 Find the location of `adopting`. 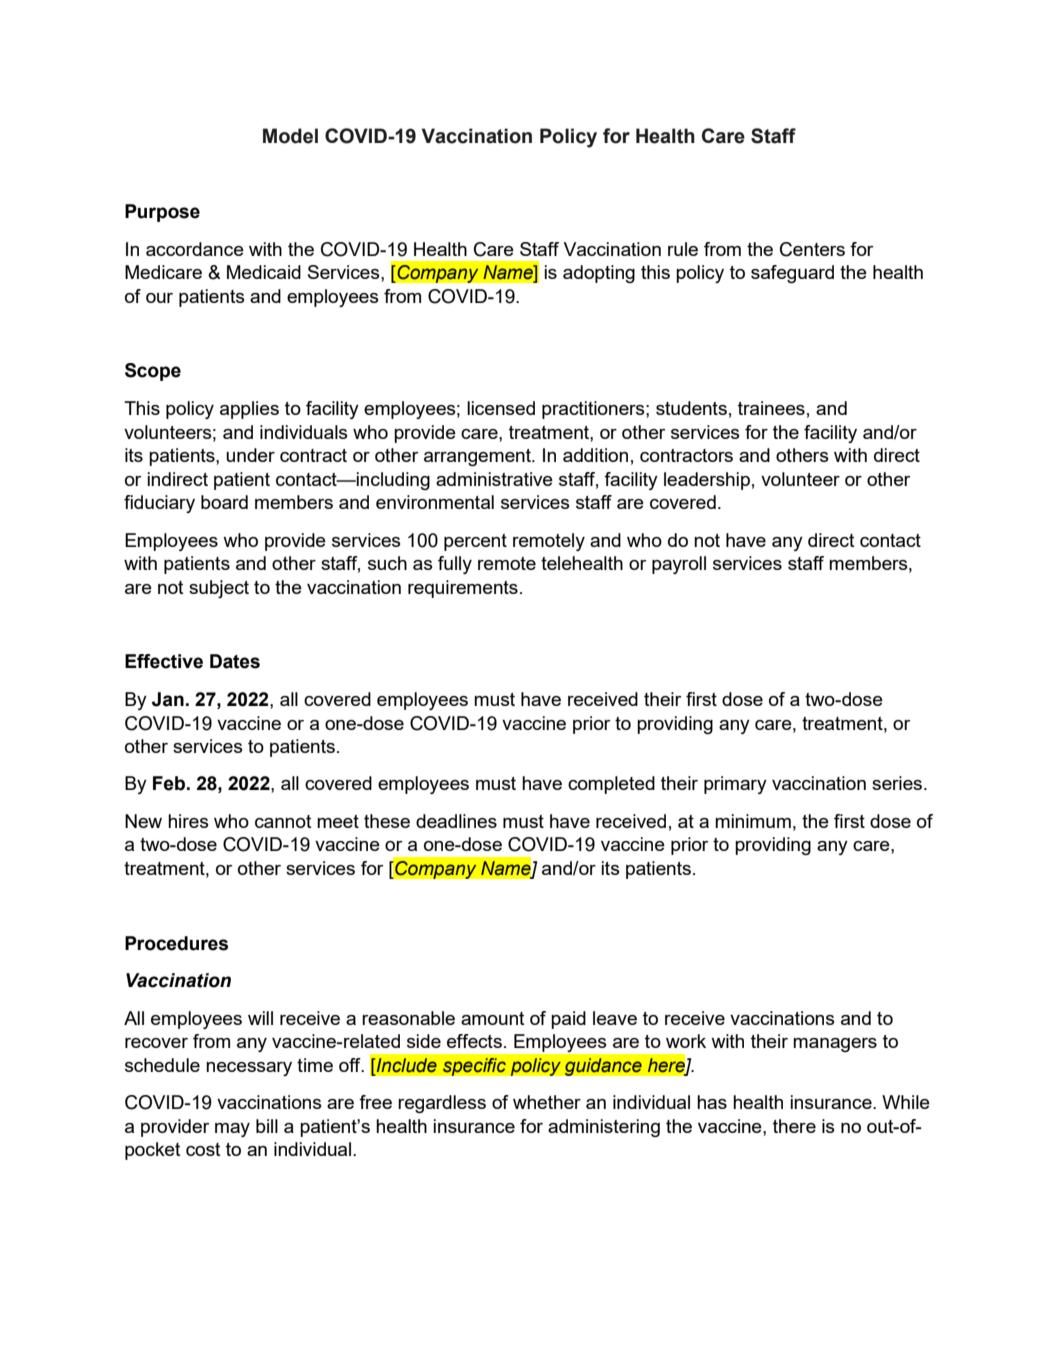

adopting is located at coordinates (599, 274).
